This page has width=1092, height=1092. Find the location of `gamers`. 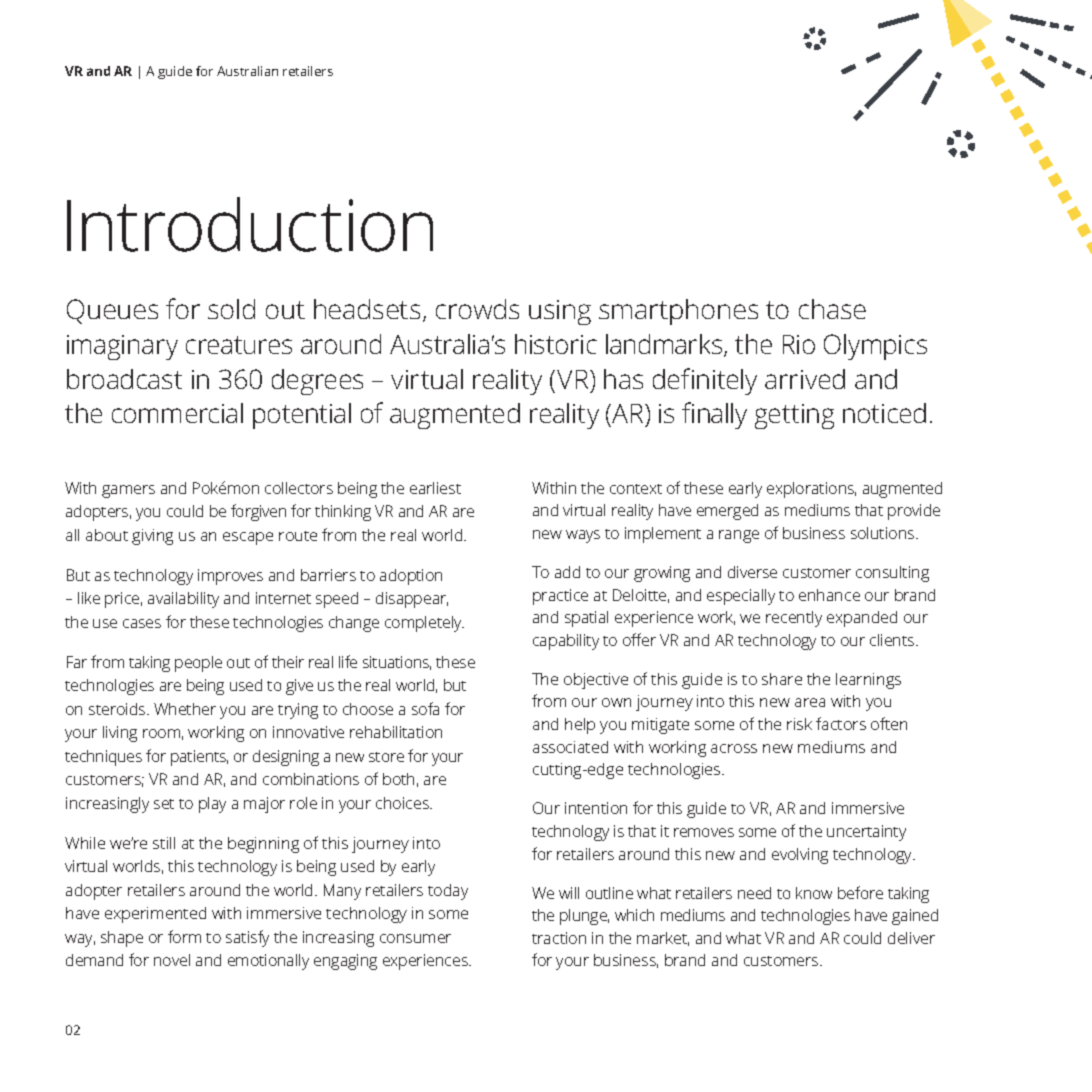

gamers is located at coordinates (128, 491).
